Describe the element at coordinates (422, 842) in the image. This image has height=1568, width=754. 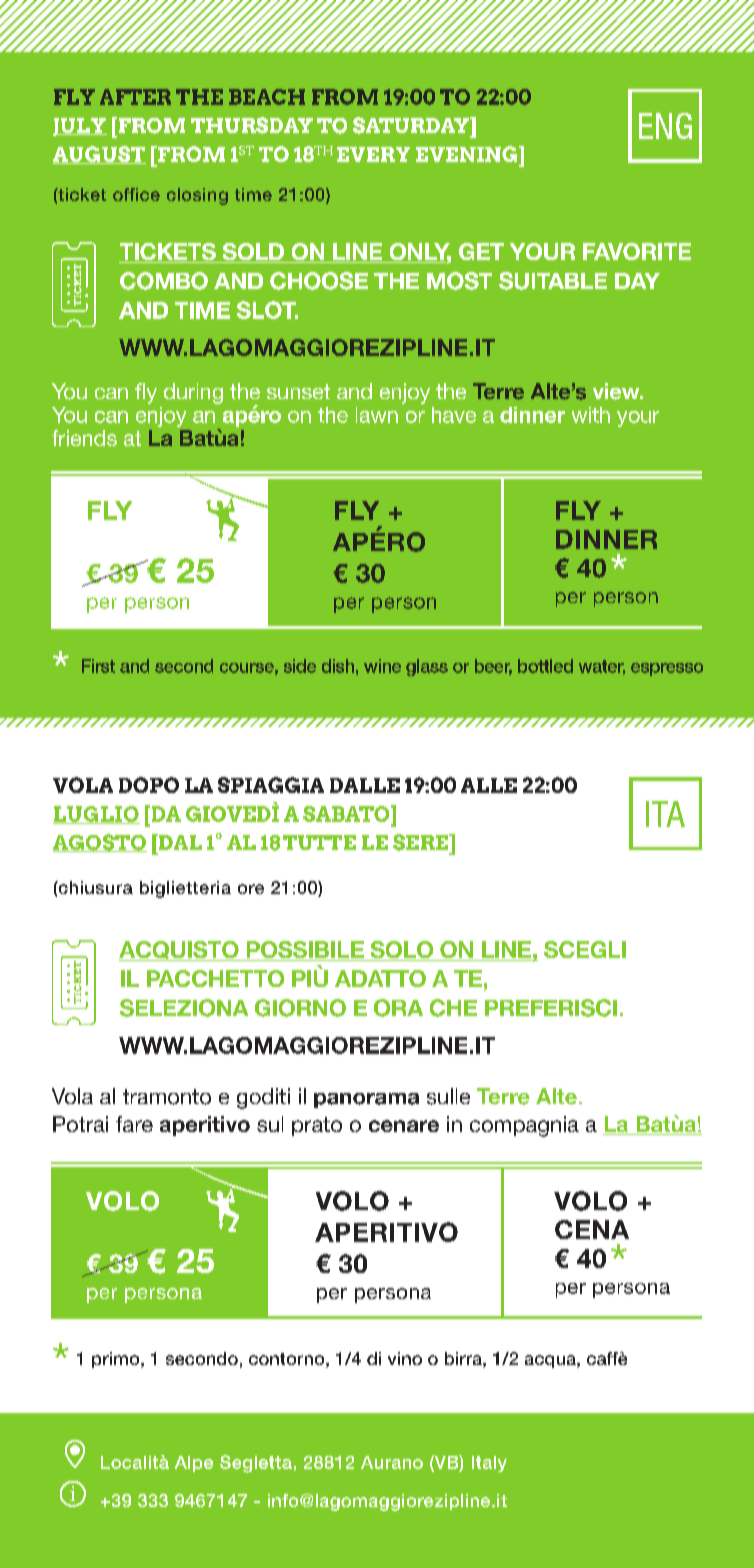
I see `SERE` at that location.
